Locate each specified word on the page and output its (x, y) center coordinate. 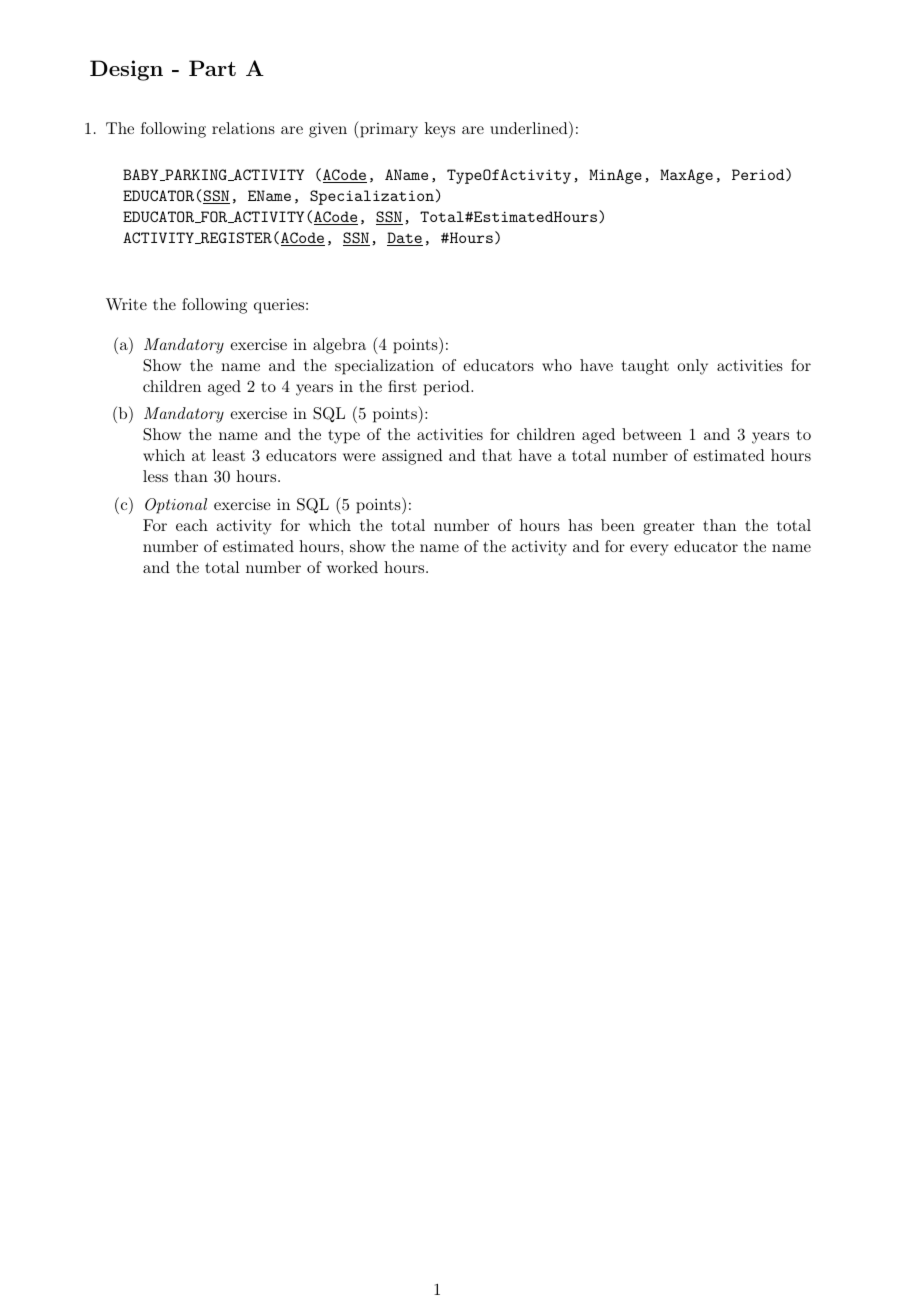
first (402, 386)
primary (388, 129)
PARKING (196, 175)
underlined (529, 128)
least (228, 455)
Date (405, 239)
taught (645, 367)
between (652, 434)
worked (352, 567)
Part (212, 68)
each (192, 525)
